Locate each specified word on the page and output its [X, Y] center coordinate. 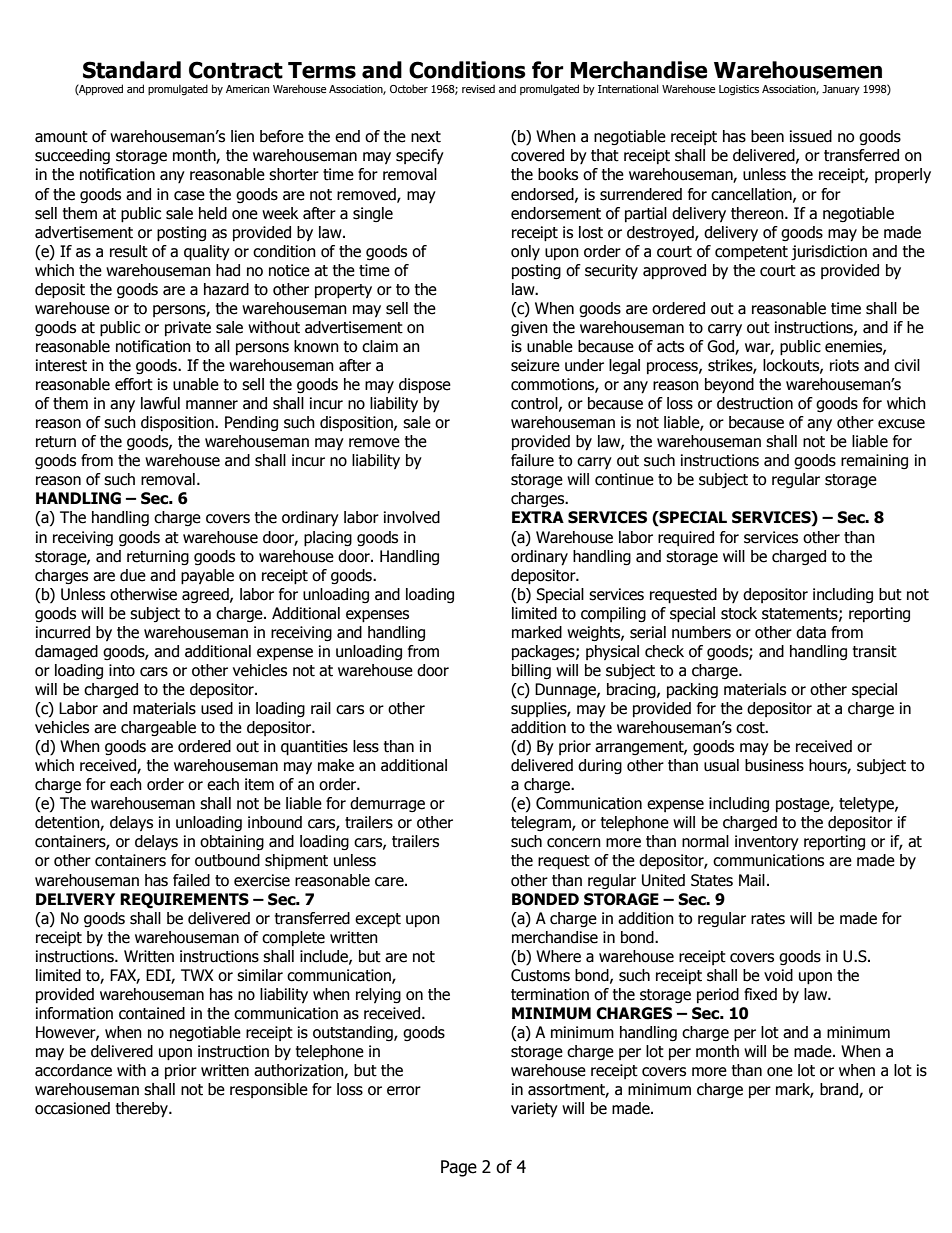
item [259, 784]
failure [532, 460]
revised [478, 88]
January [841, 90]
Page [459, 1168]
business [774, 765]
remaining [874, 461]
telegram [542, 823]
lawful [160, 403]
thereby [143, 1110]
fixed [760, 994]
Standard [132, 70]
